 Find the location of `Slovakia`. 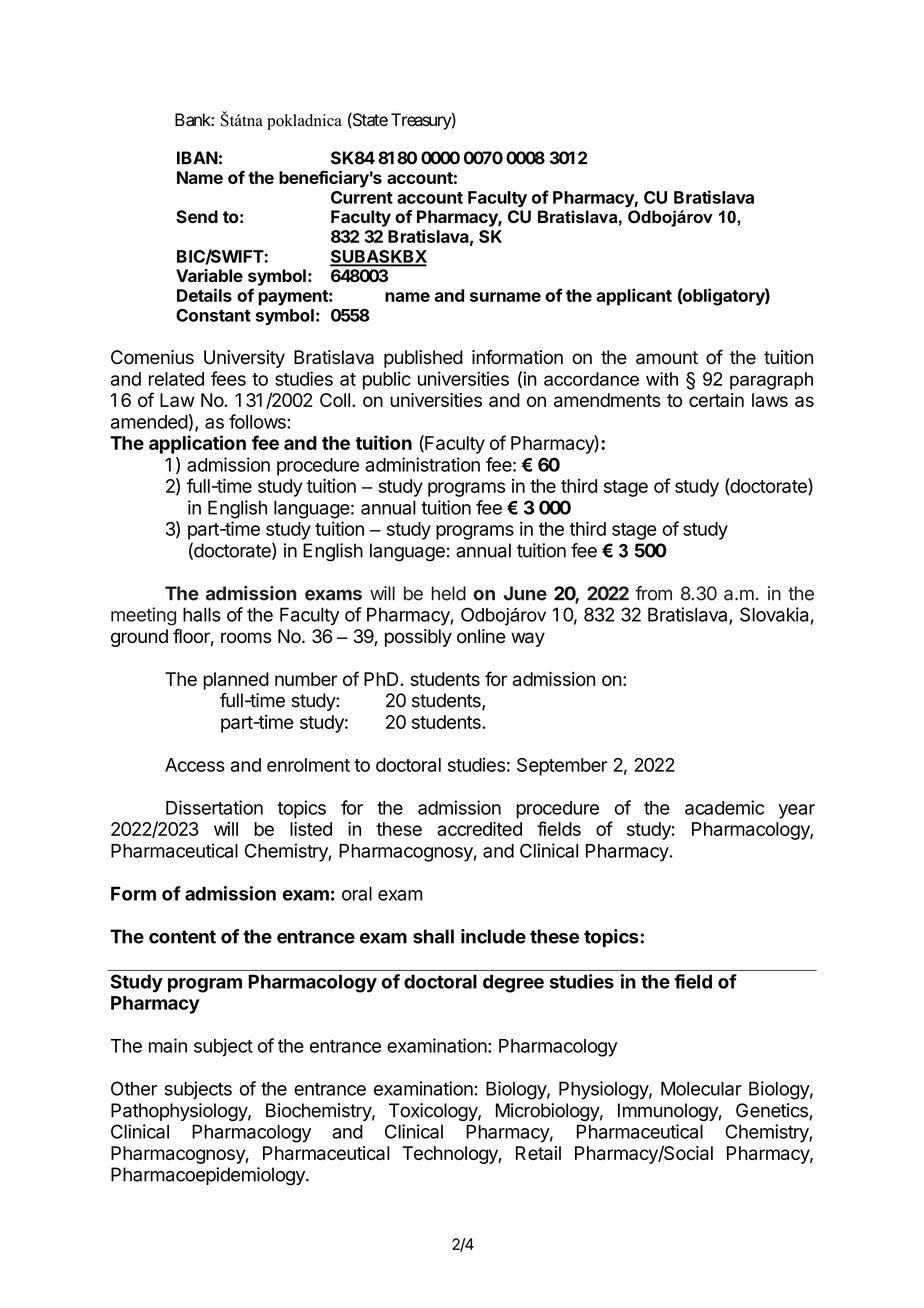

Slovakia is located at coordinates (774, 614).
